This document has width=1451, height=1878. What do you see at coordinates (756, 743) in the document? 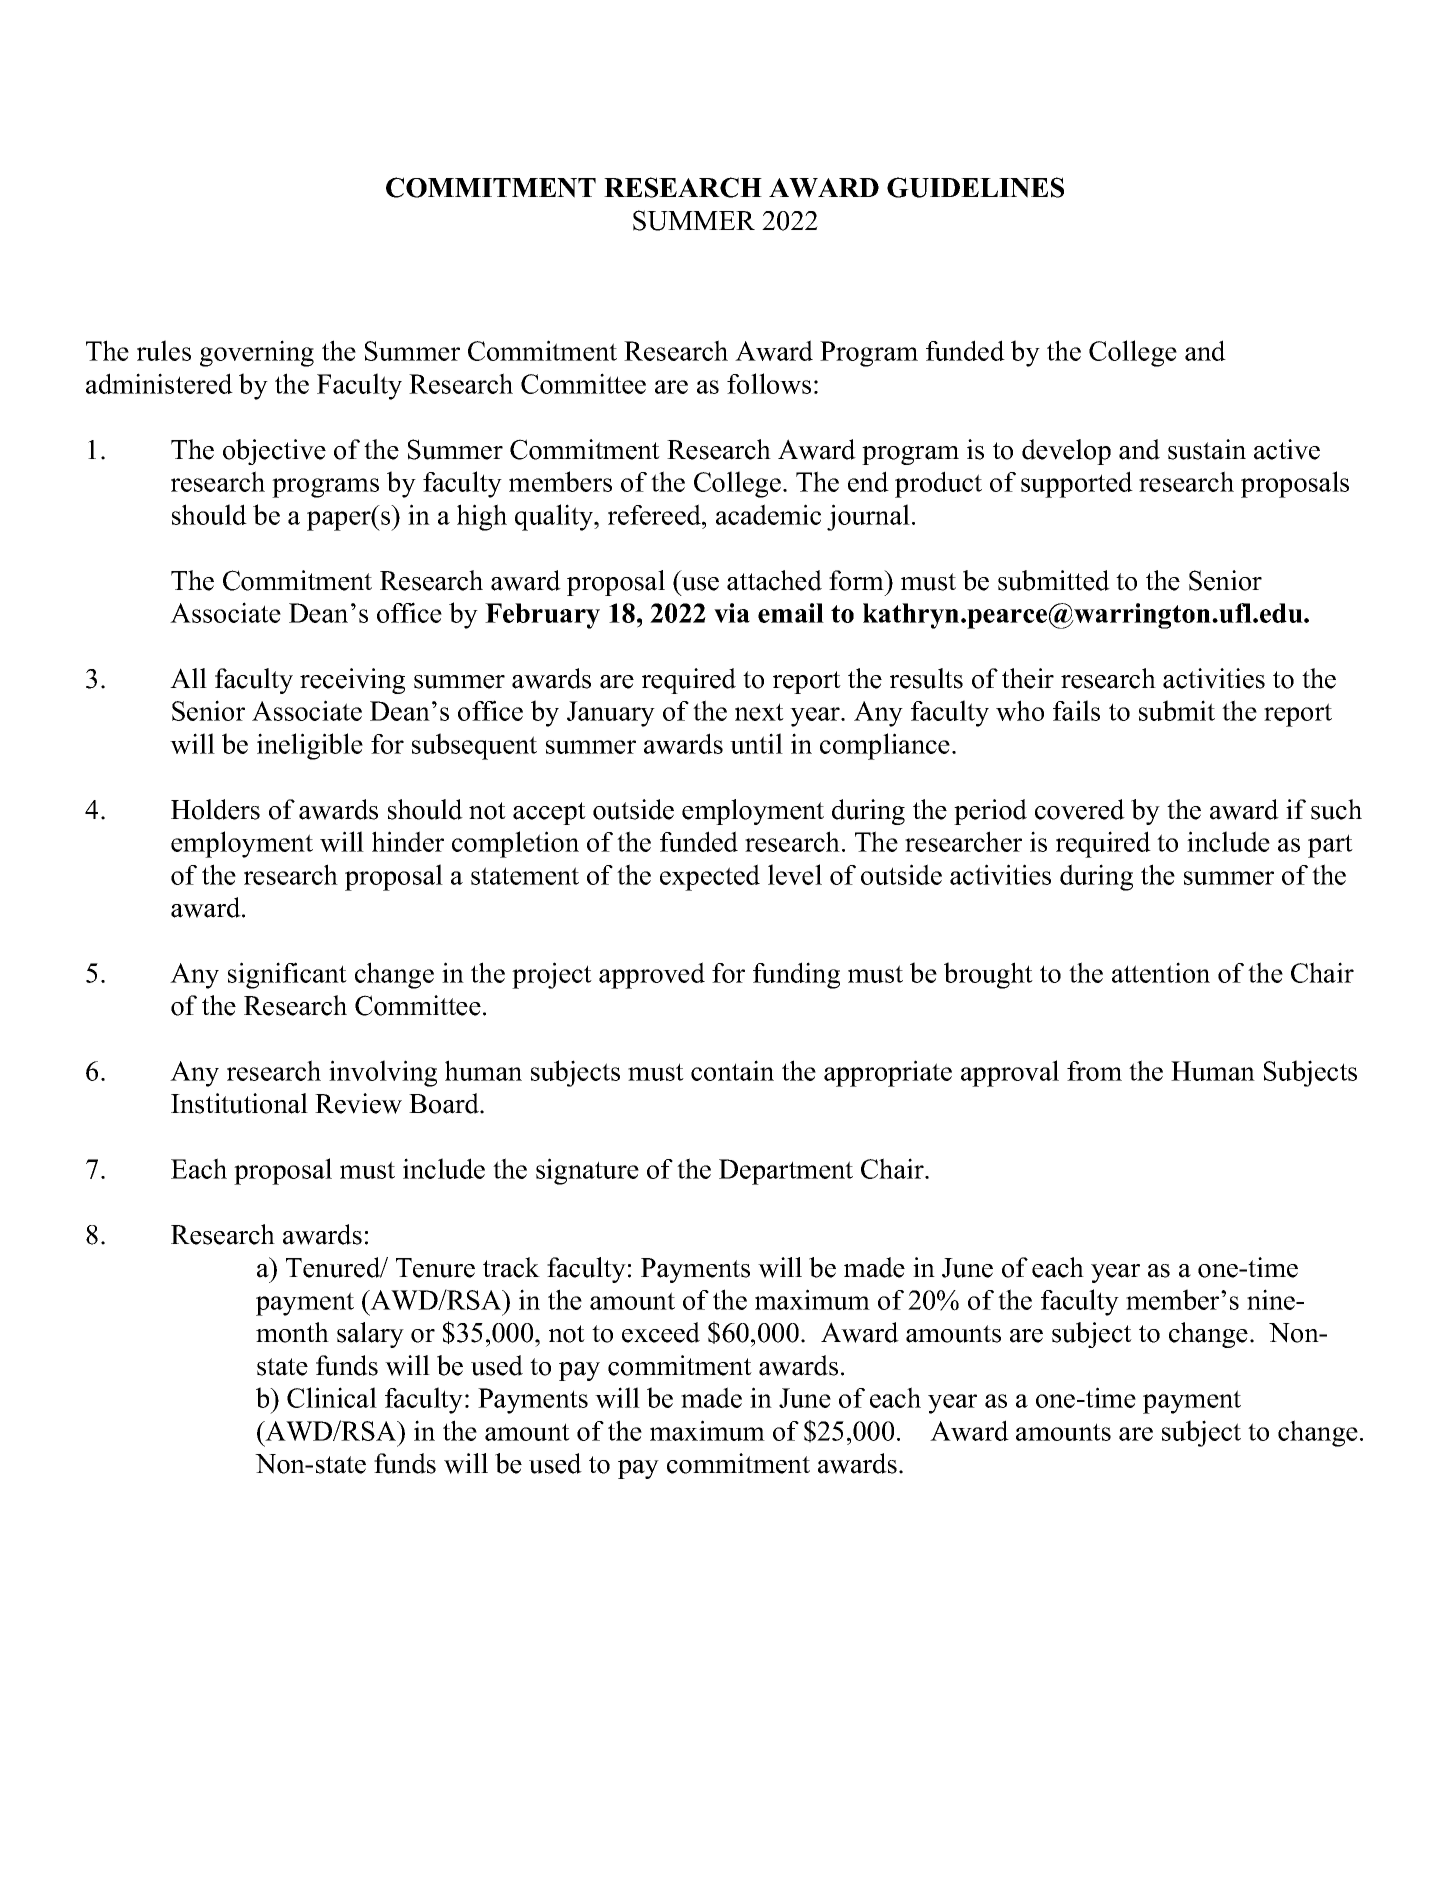
I see `until` at bounding box center [756, 743].
